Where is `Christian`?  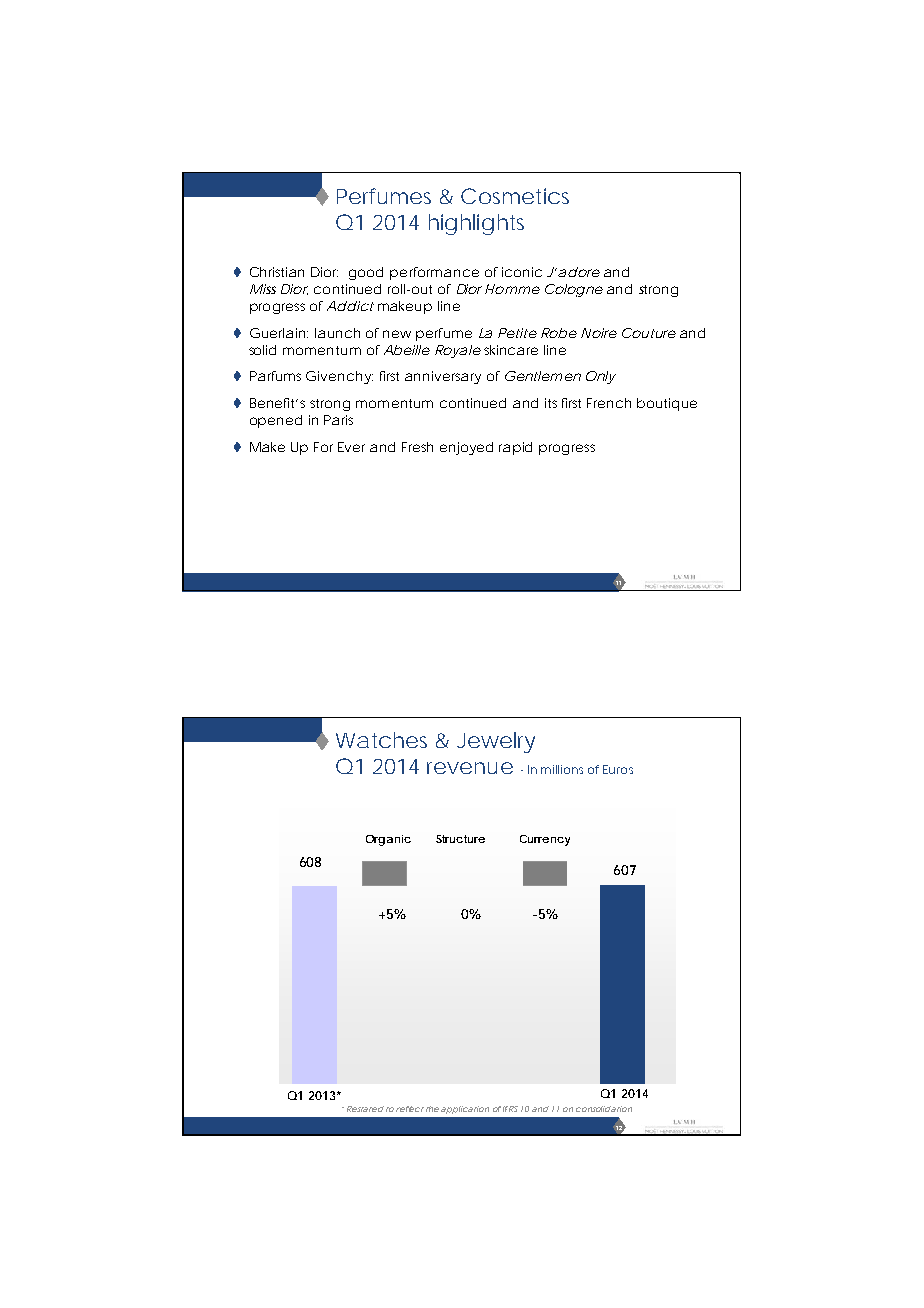 Christian is located at coordinates (277, 272).
